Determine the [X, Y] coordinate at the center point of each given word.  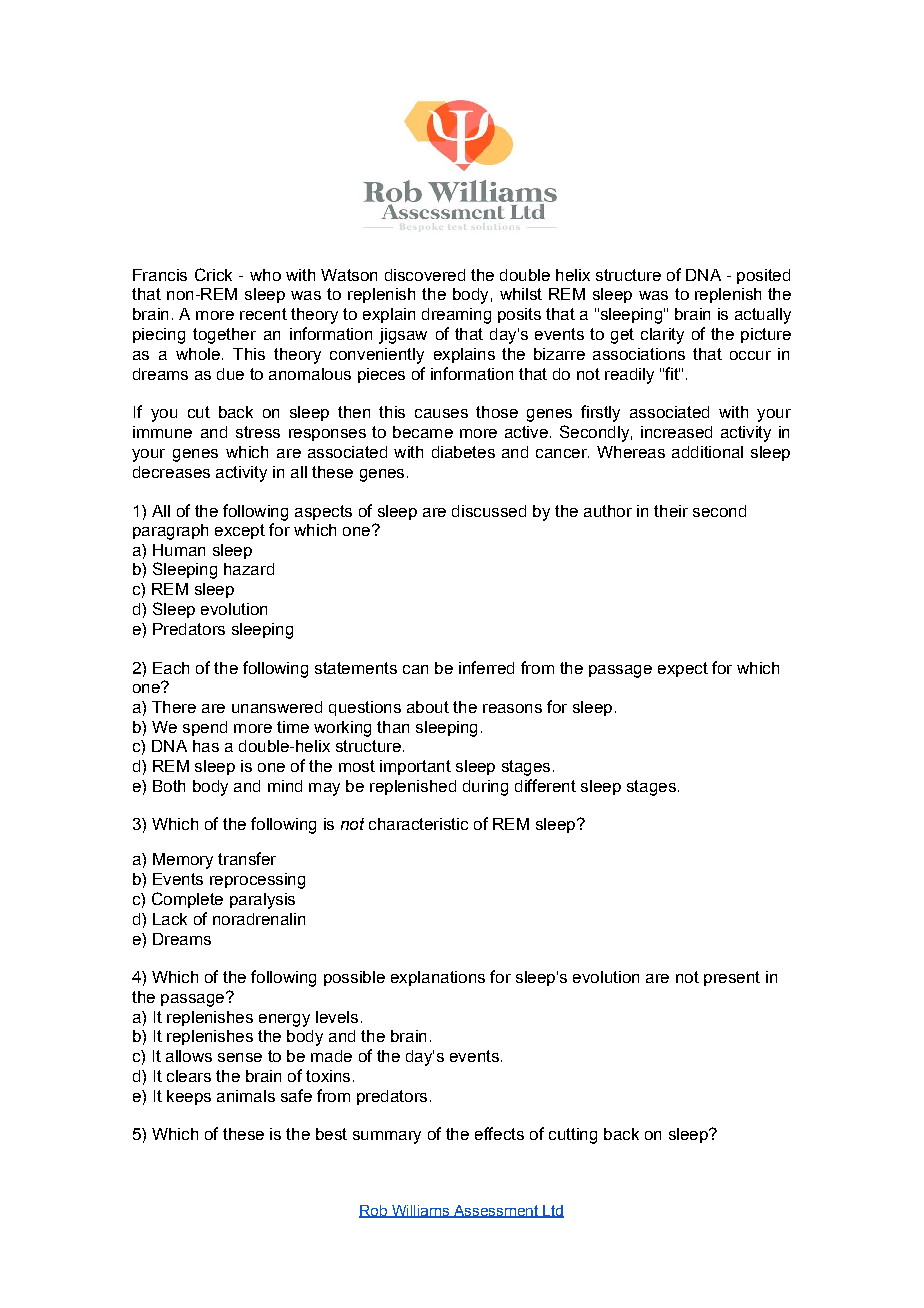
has [206, 746]
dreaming [456, 316]
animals [246, 1096]
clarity [662, 336]
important [415, 767]
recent [263, 314]
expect [683, 669]
